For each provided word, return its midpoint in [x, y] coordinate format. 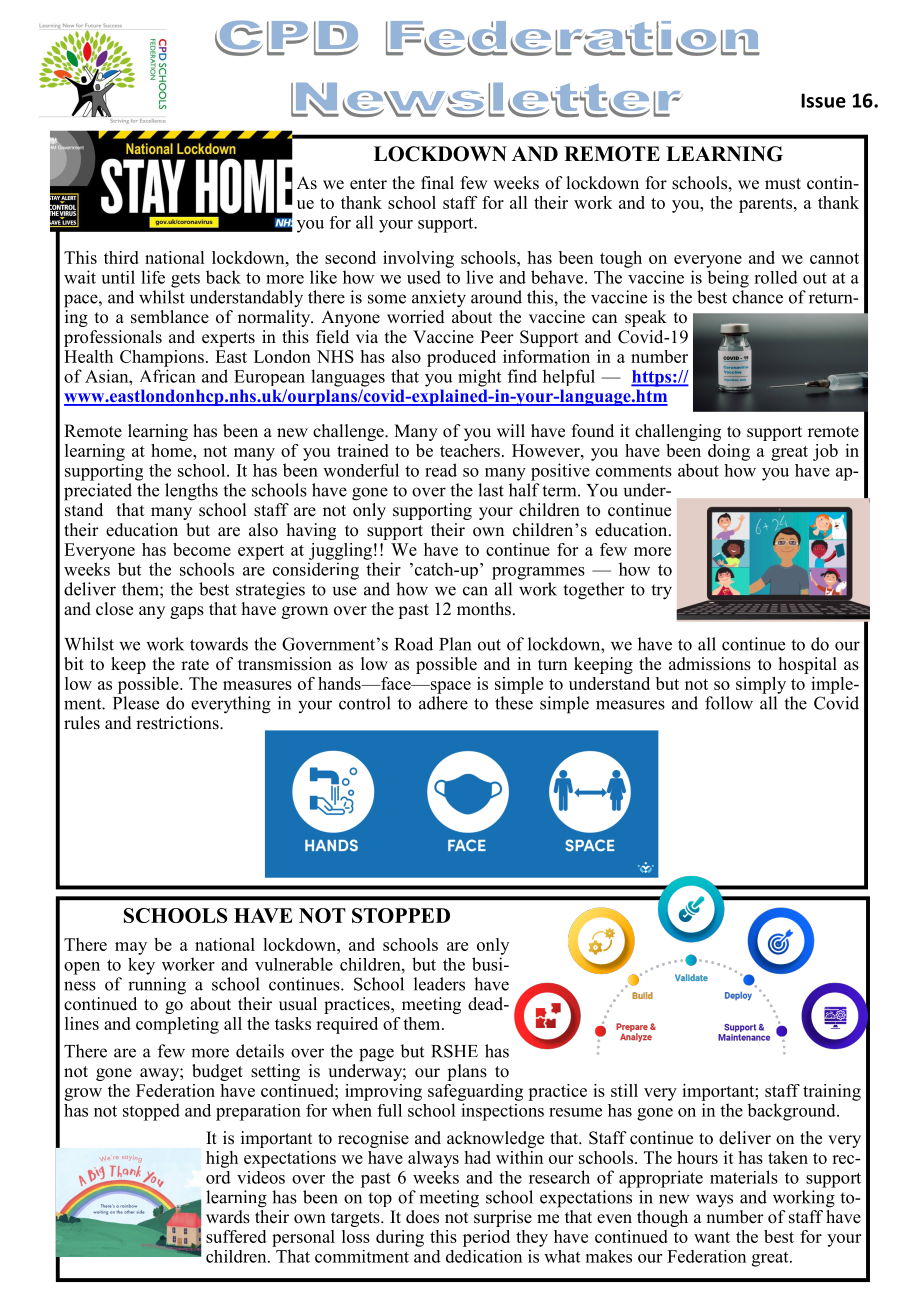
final [437, 182]
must [783, 184]
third [121, 257]
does [422, 1217]
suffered [236, 1236]
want [712, 1237]
